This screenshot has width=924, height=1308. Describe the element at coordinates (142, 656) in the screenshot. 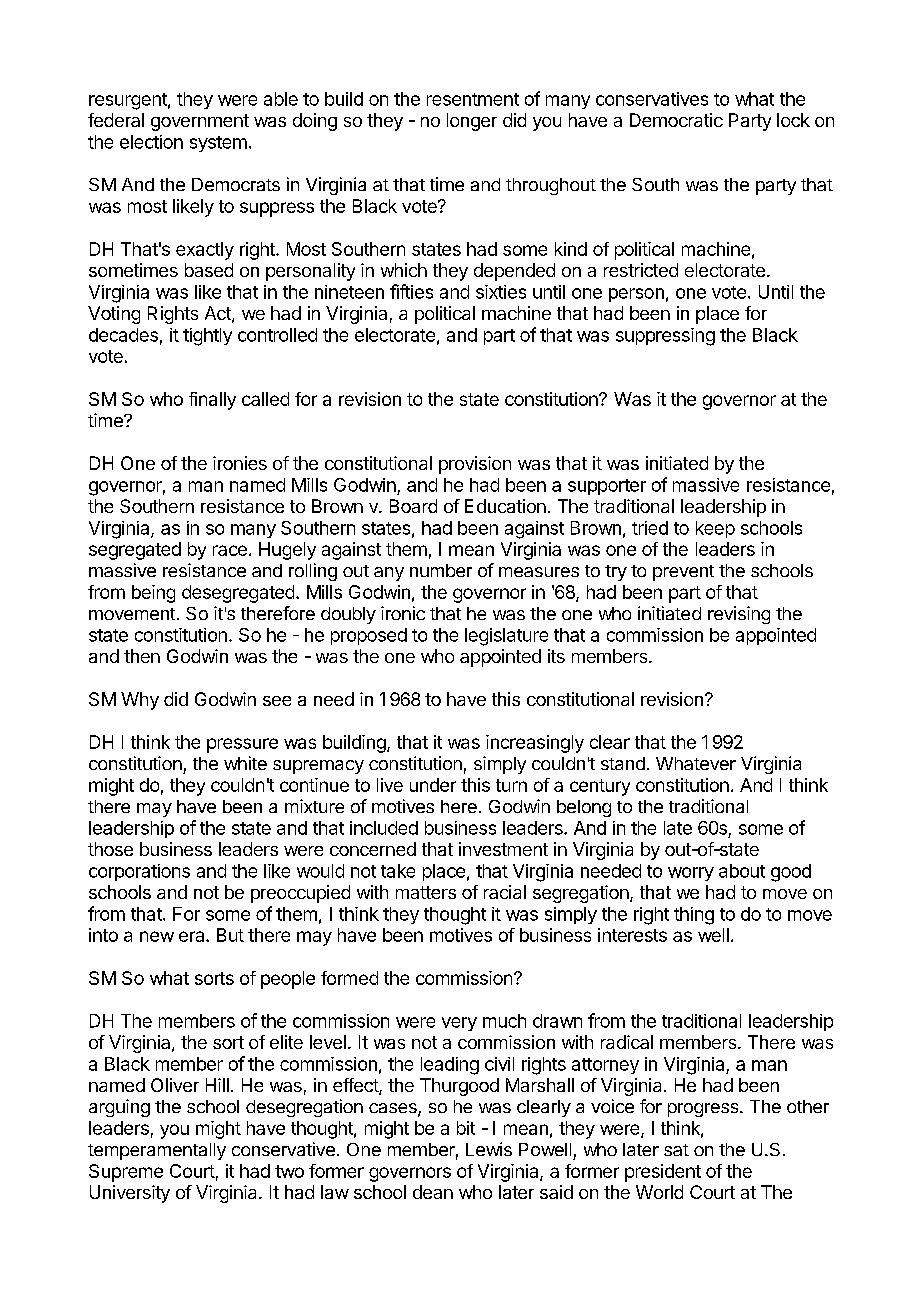

I see `then` at that location.
